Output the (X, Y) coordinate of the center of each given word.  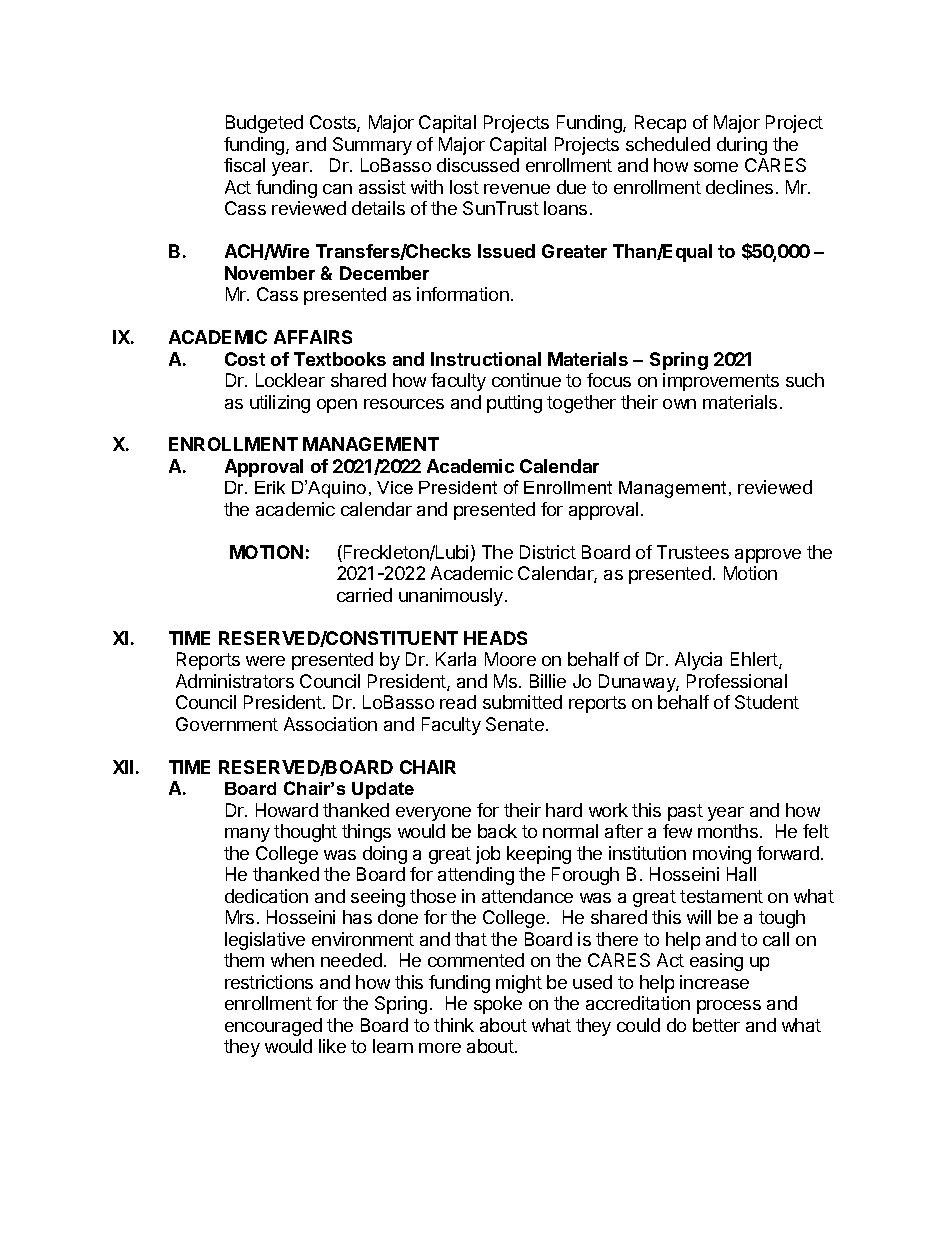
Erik (270, 487)
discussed (478, 165)
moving (722, 855)
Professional (737, 681)
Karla (456, 659)
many (247, 835)
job (488, 855)
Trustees (693, 552)
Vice (395, 487)
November (270, 273)
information (463, 294)
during (742, 146)
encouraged (273, 1027)
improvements (721, 382)
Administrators (235, 681)
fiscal (244, 165)
